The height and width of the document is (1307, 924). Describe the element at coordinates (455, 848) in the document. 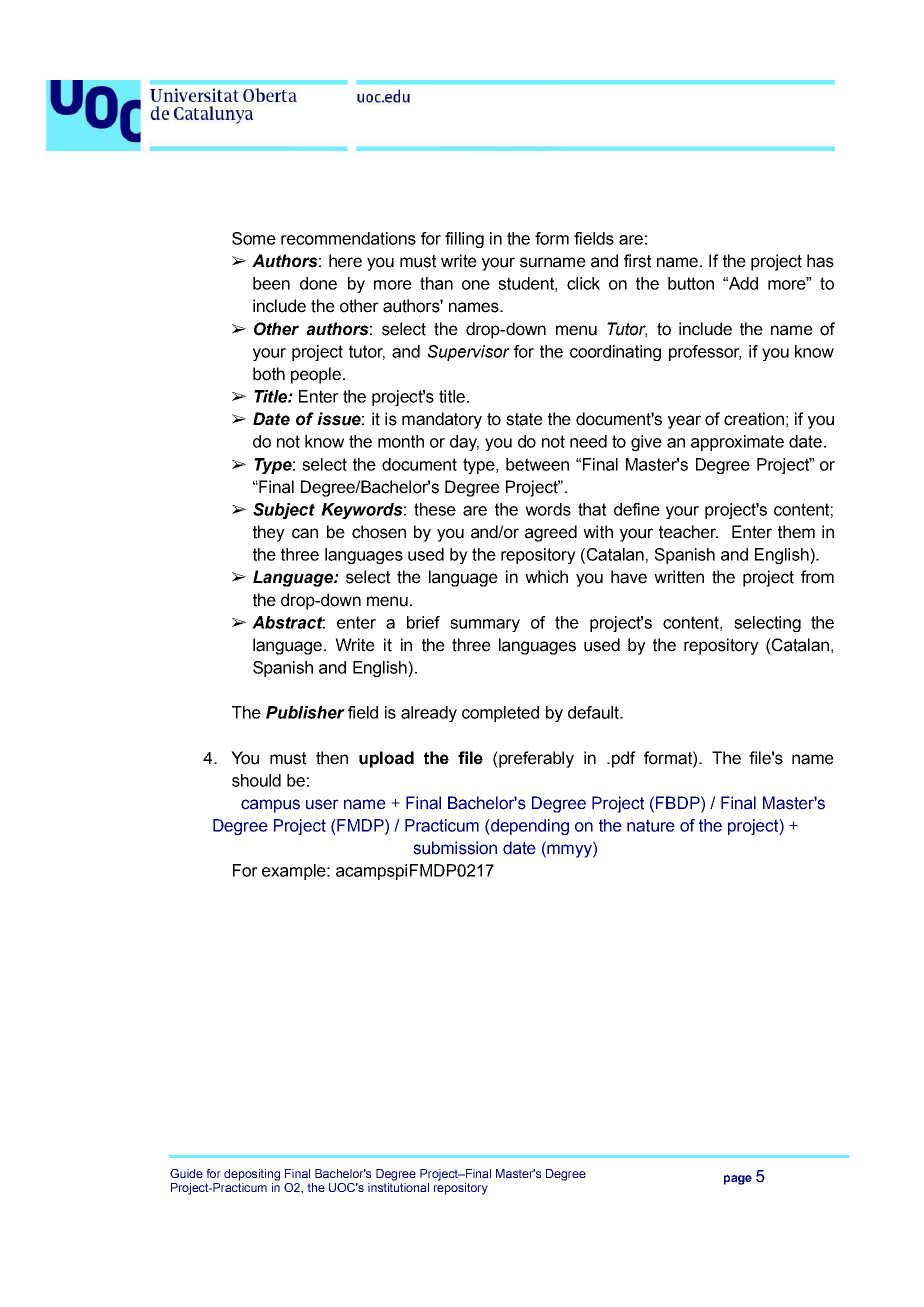

I see `submission` at that location.
